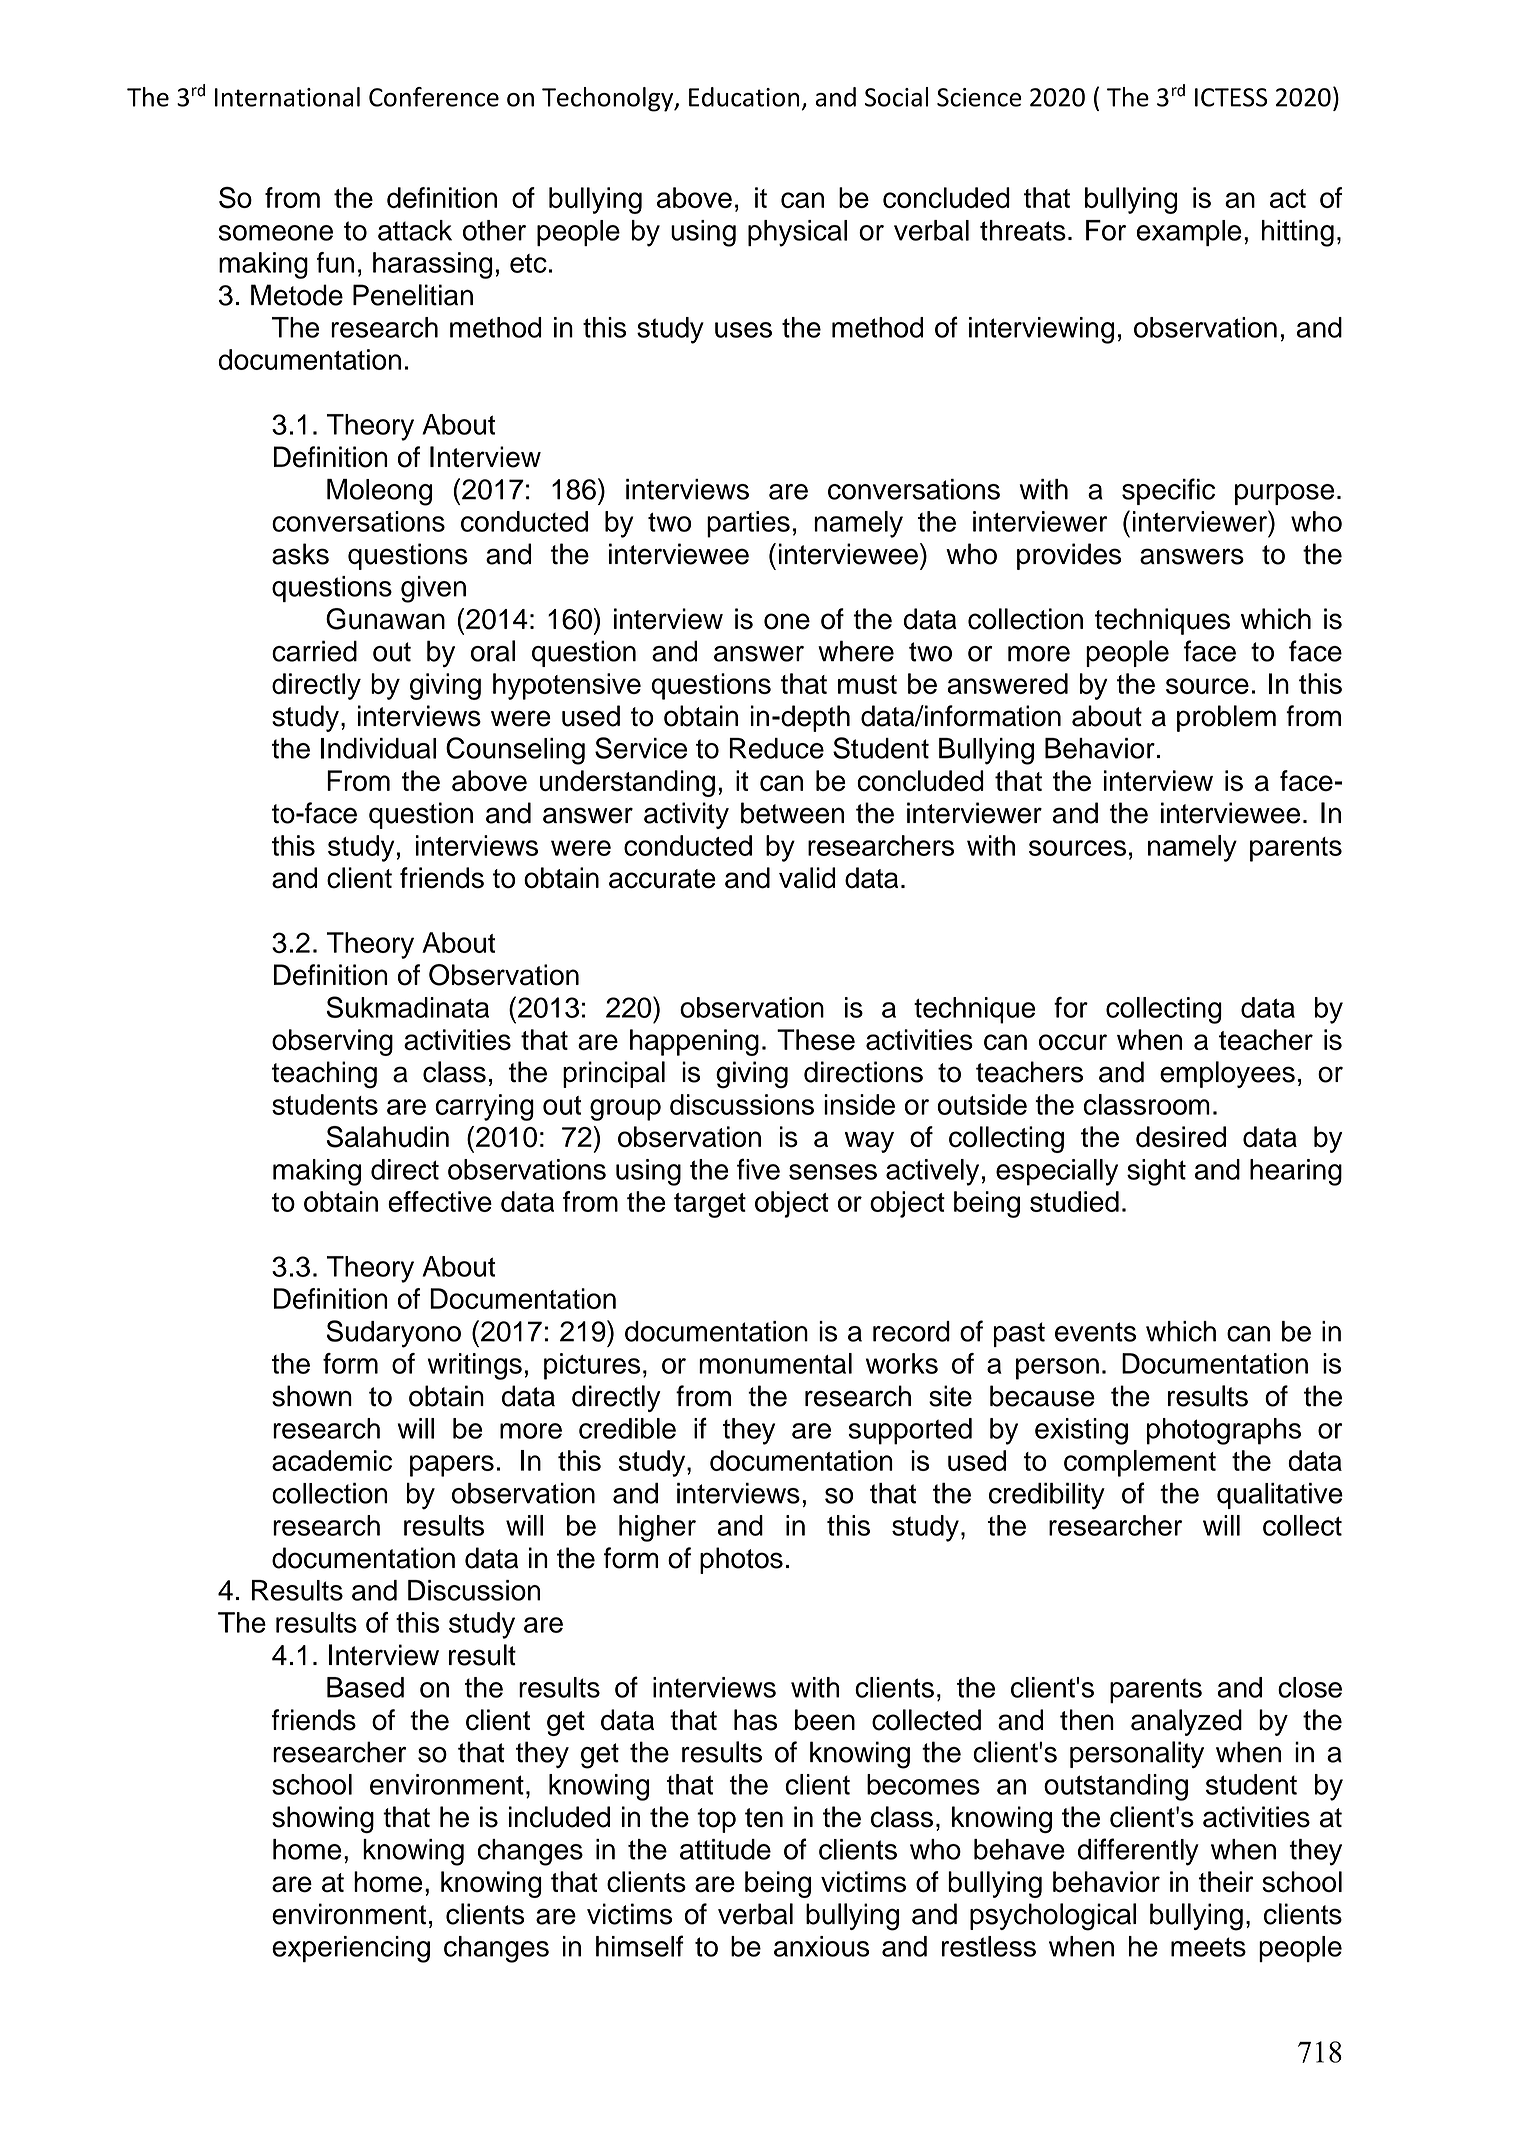 This document has width=1524, height=2155. Describe the element at coordinates (744, 97) in the document. I see `Education` at that location.
